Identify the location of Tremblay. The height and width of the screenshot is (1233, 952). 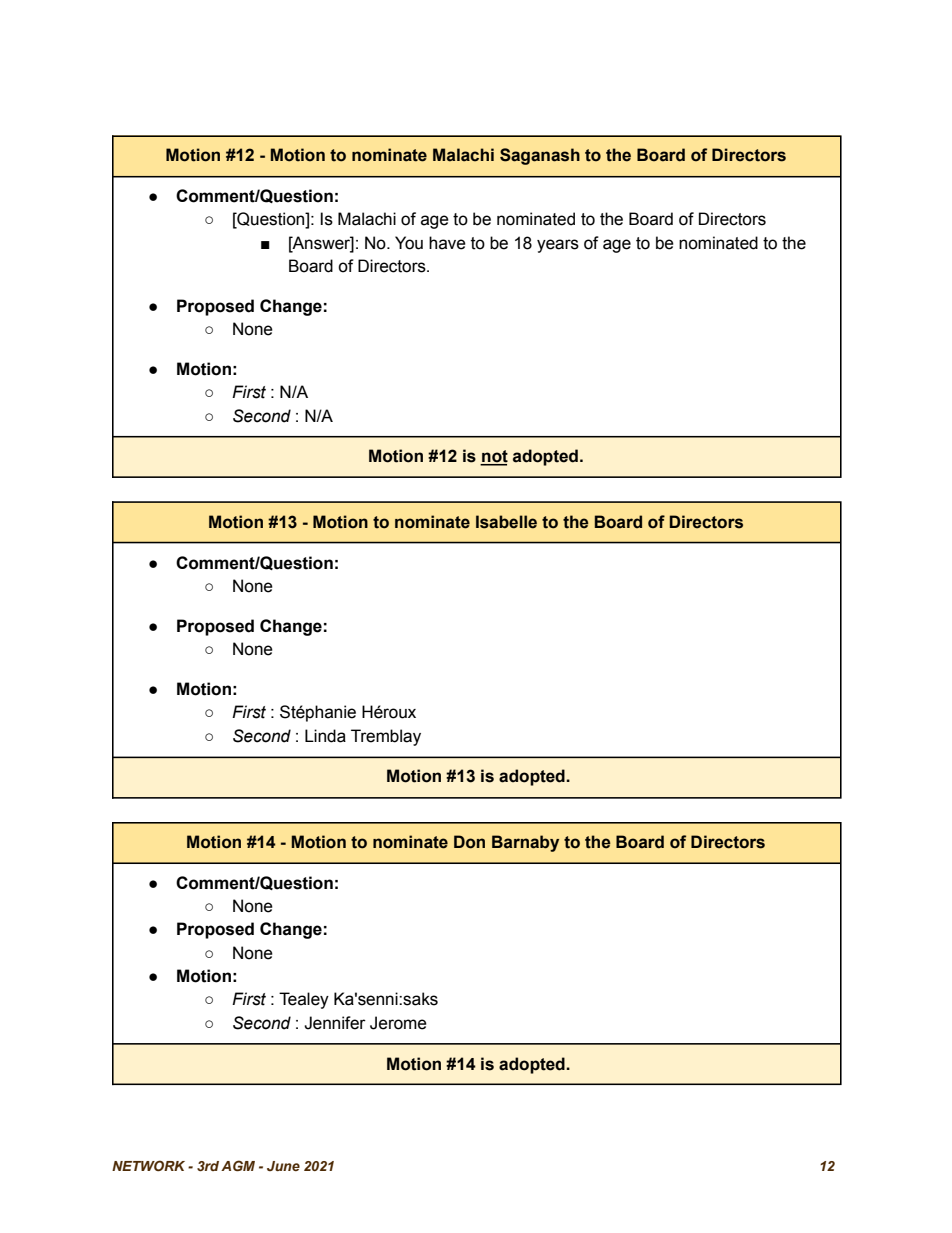
(386, 737).
